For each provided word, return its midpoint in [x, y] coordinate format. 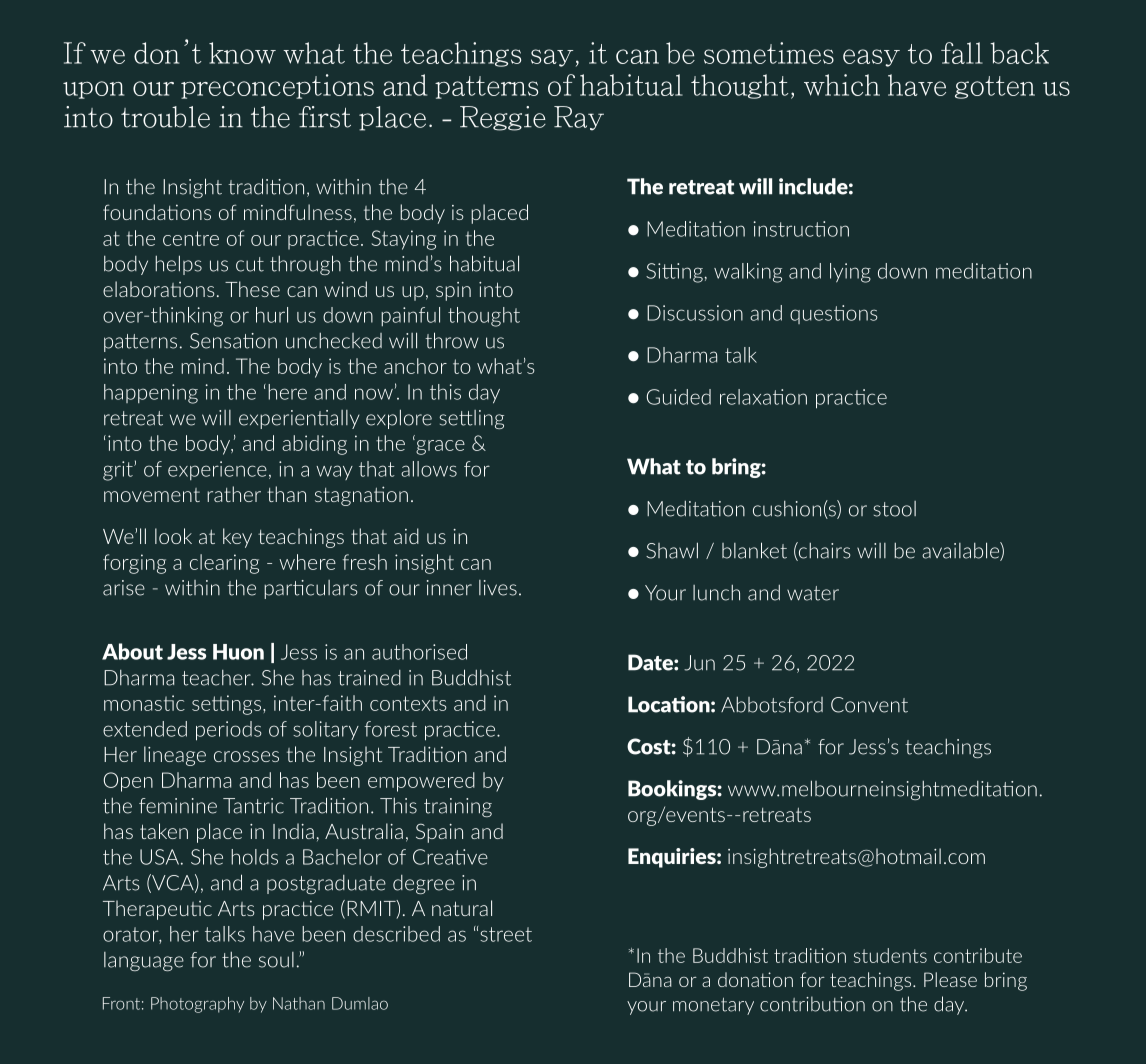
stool [894, 509]
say [552, 58]
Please [950, 979]
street [506, 934]
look [173, 536]
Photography [197, 1005]
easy [871, 58]
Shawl [672, 550]
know [242, 53]
